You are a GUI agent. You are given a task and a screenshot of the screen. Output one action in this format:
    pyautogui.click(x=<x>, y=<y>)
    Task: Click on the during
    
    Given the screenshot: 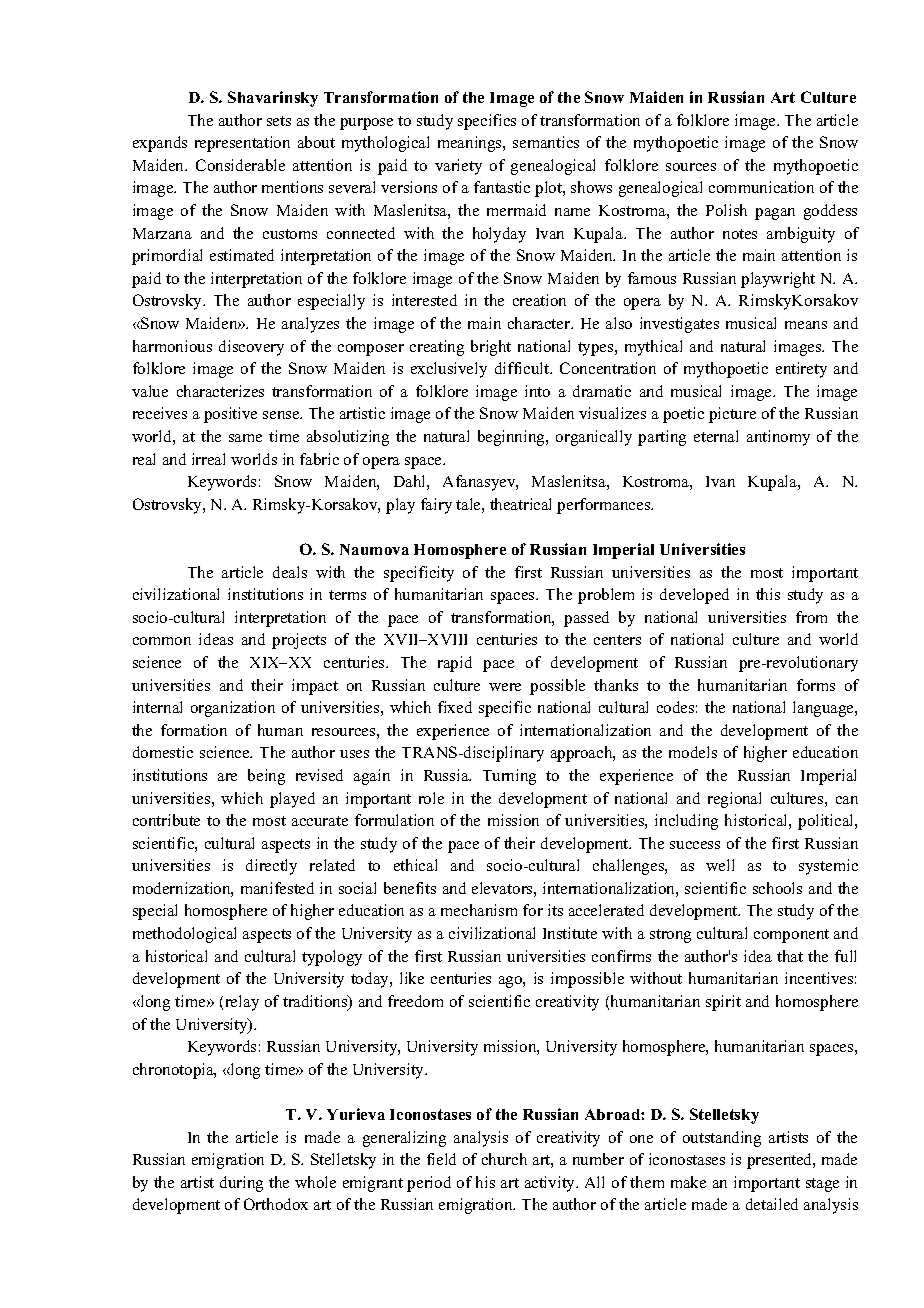 What is the action you would take?
    pyautogui.click(x=241, y=1184)
